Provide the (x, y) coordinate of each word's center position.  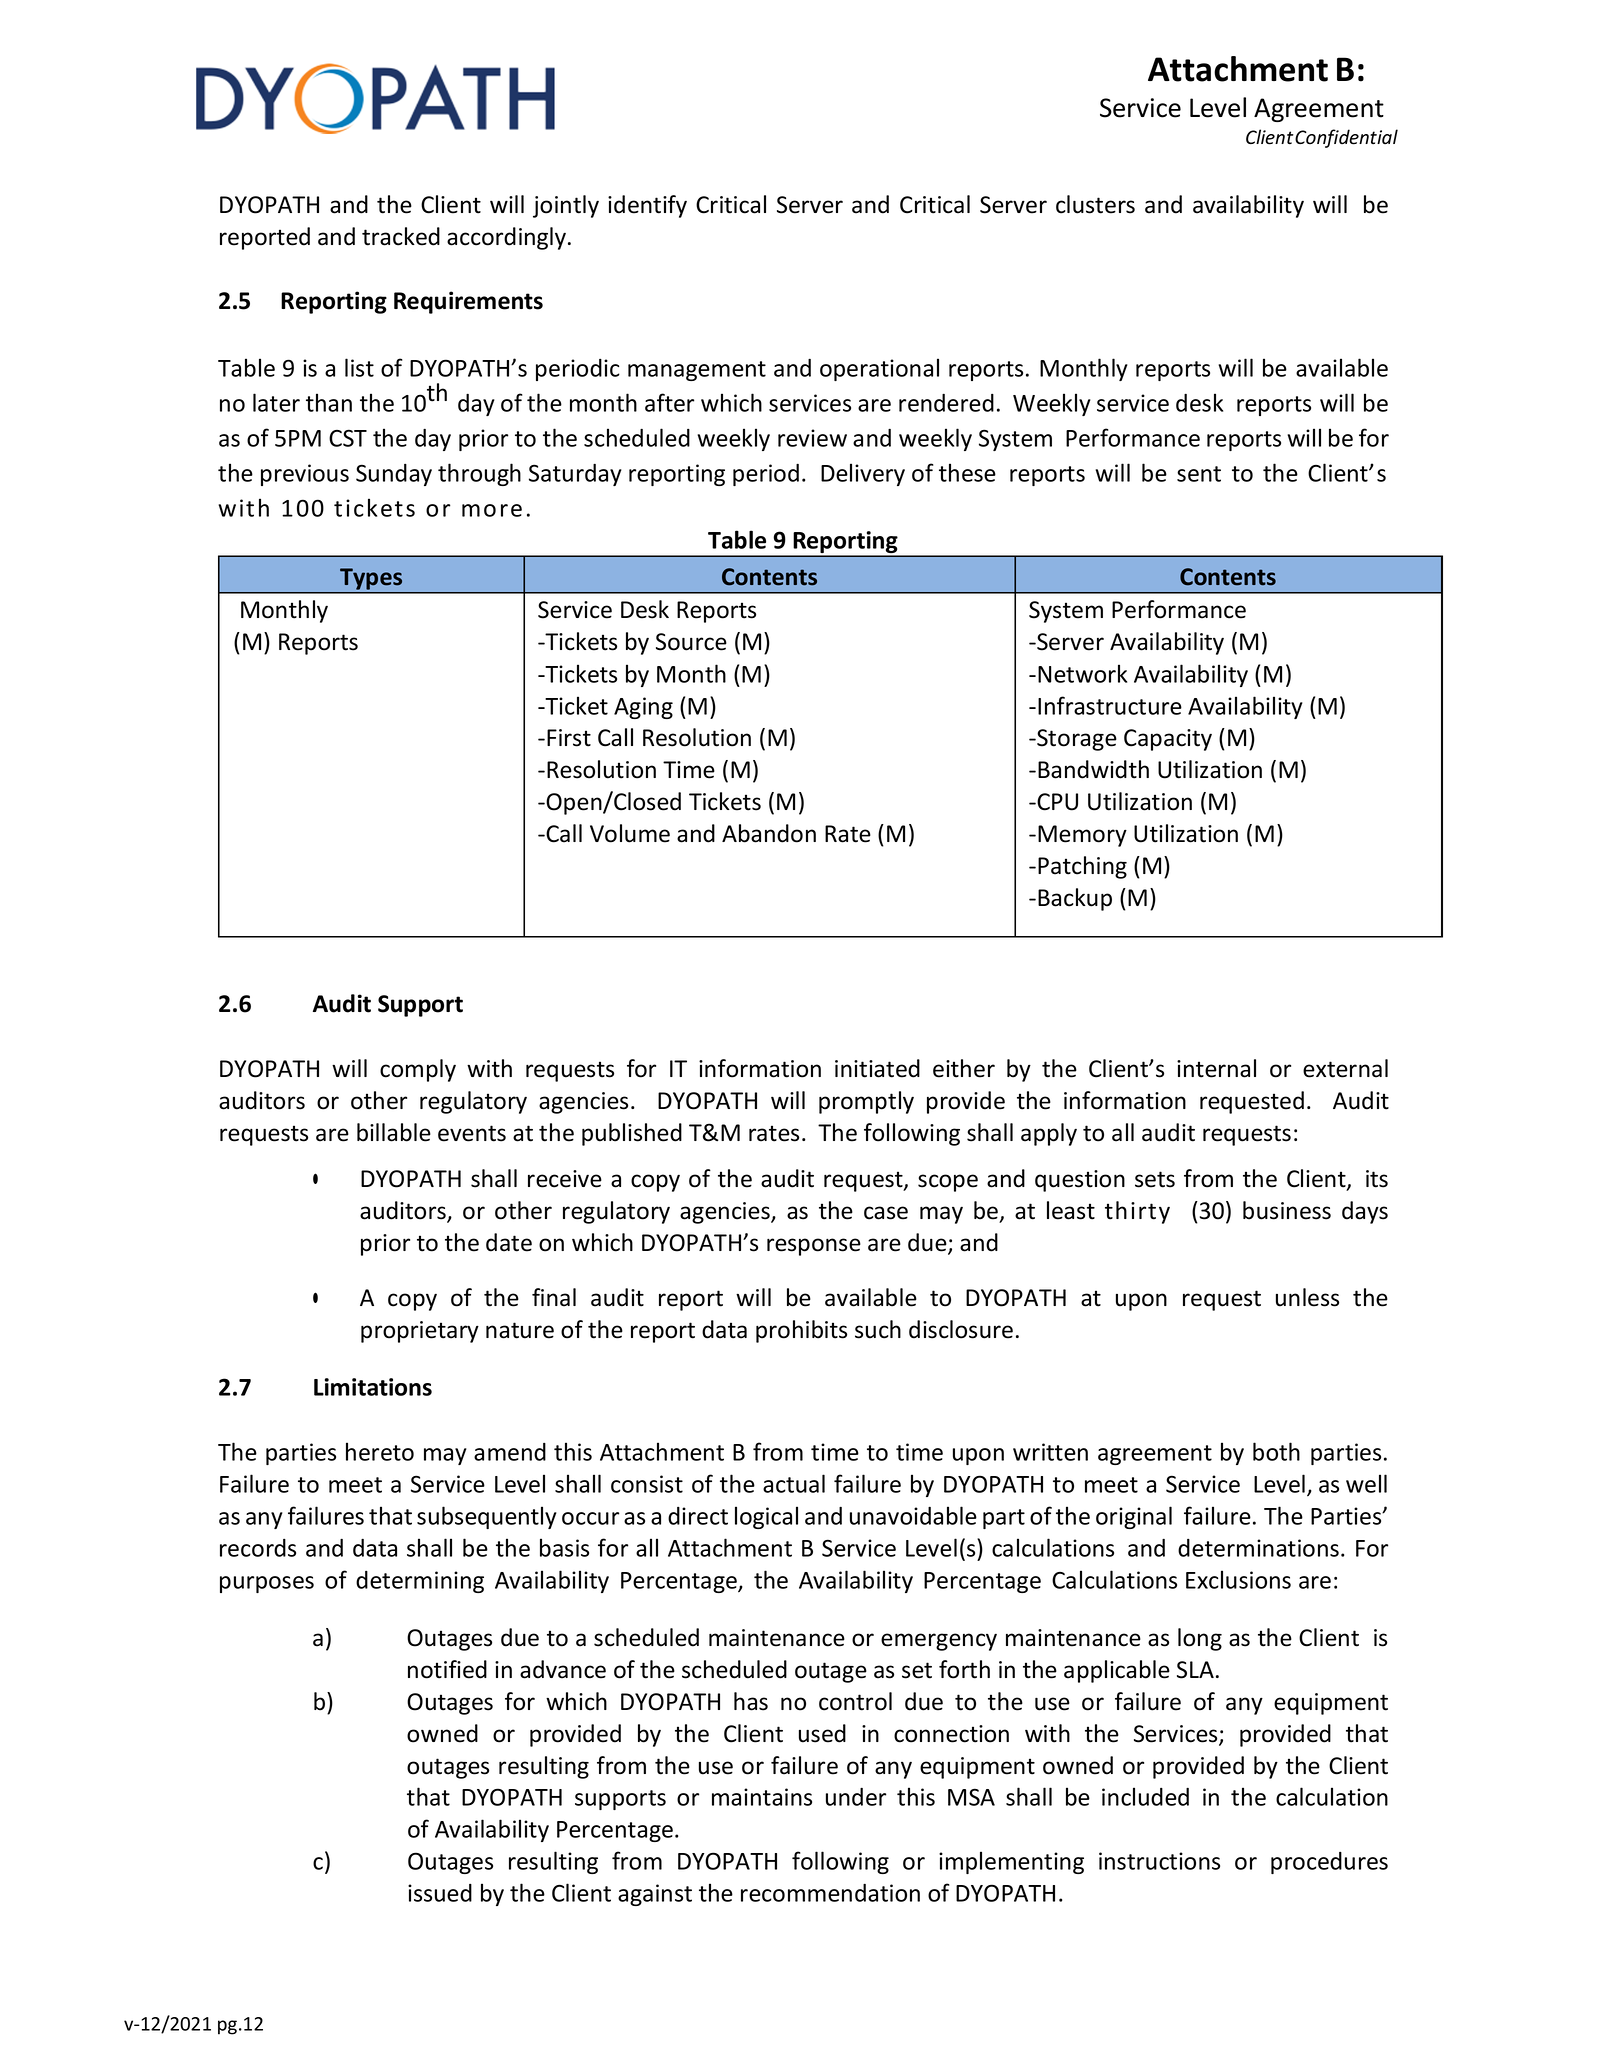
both (1276, 1451)
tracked (401, 236)
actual (794, 1483)
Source (691, 642)
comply (418, 1070)
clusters (1095, 204)
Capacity (1168, 740)
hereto (380, 1451)
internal (1216, 1068)
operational (879, 369)
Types (371, 579)
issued (440, 1893)
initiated (877, 1068)
